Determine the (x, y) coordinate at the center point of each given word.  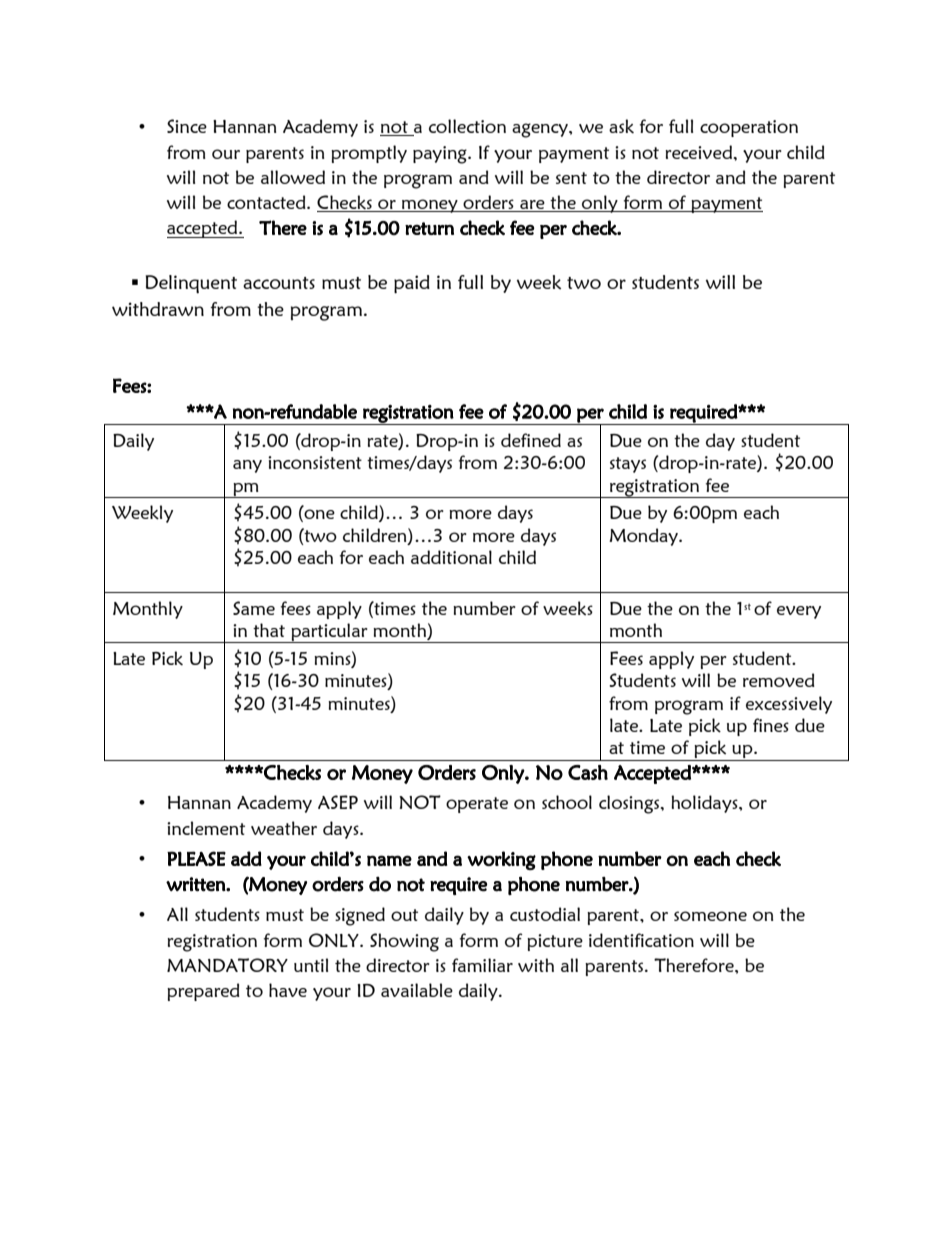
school (567, 802)
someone (710, 916)
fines (771, 725)
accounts (279, 283)
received (698, 152)
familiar (482, 965)
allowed (293, 177)
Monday (644, 537)
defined (531, 440)
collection (467, 126)
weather (284, 828)
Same (254, 608)
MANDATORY (227, 965)
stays (628, 465)
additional (451, 557)
